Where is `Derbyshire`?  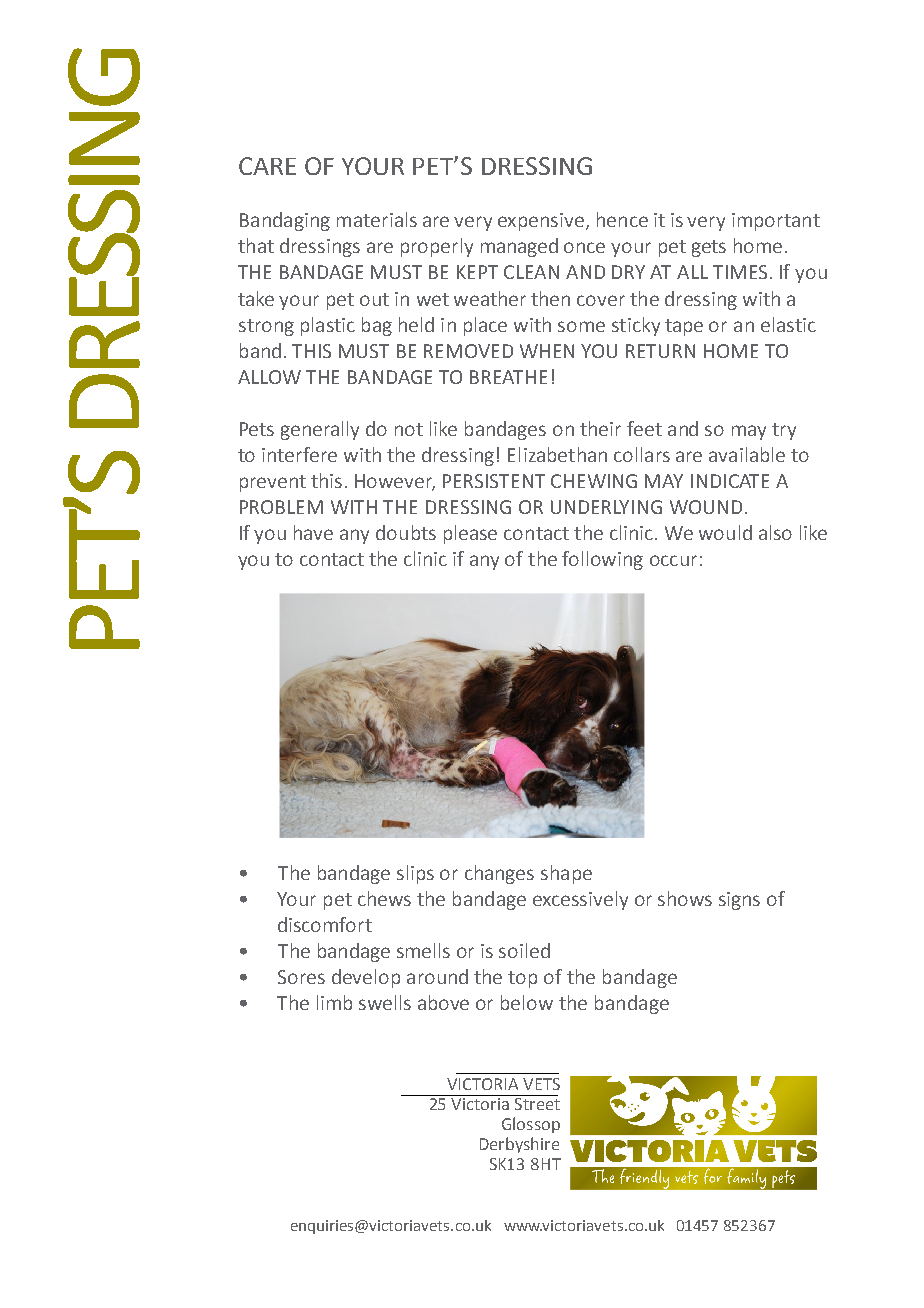 Derbyshire is located at coordinates (519, 1145).
